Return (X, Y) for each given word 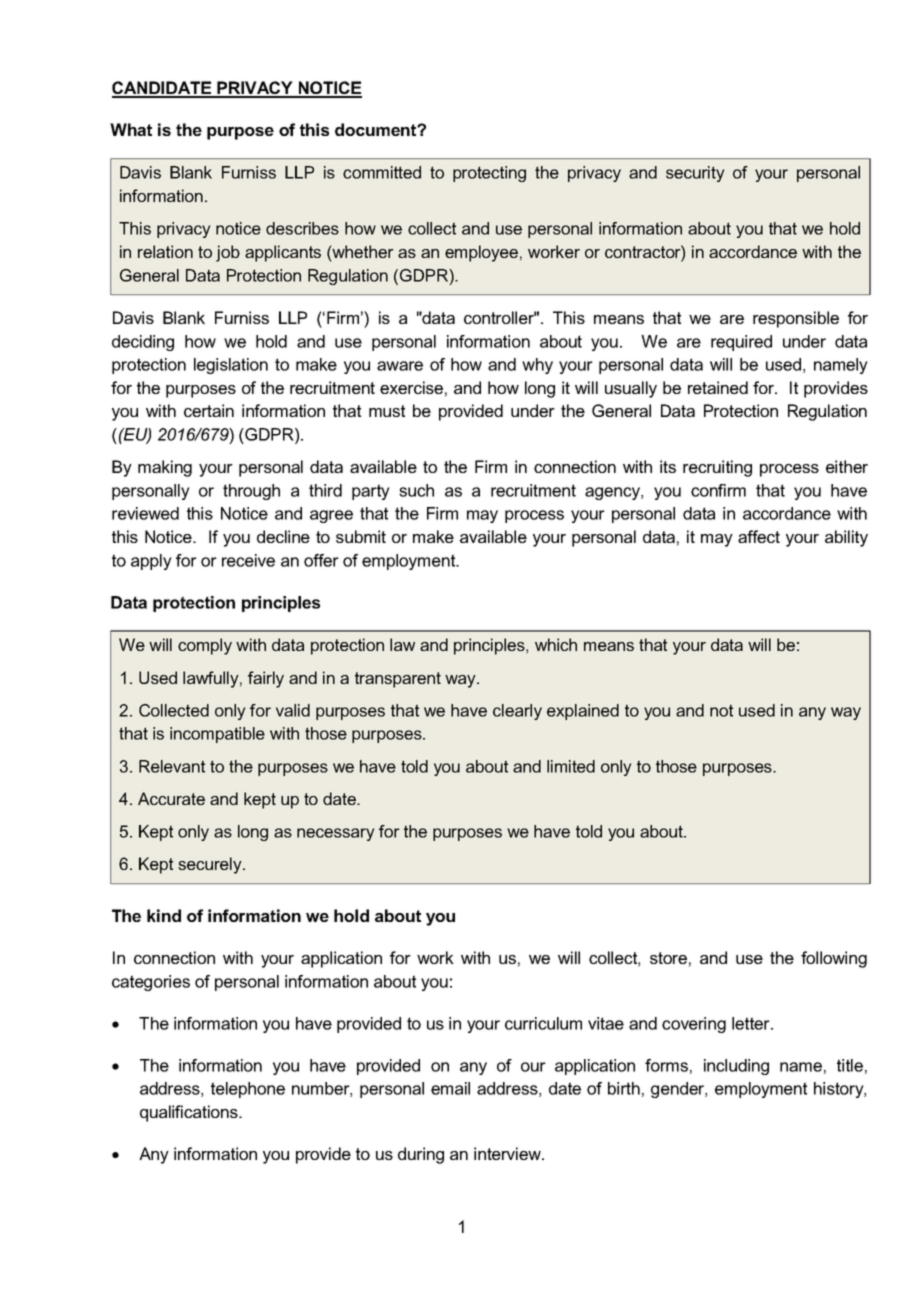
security (695, 174)
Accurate (171, 798)
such (416, 490)
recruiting (717, 468)
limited (571, 766)
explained (583, 712)
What (131, 129)
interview (508, 1153)
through (251, 492)
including (736, 1067)
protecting (489, 174)
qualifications (190, 1113)
